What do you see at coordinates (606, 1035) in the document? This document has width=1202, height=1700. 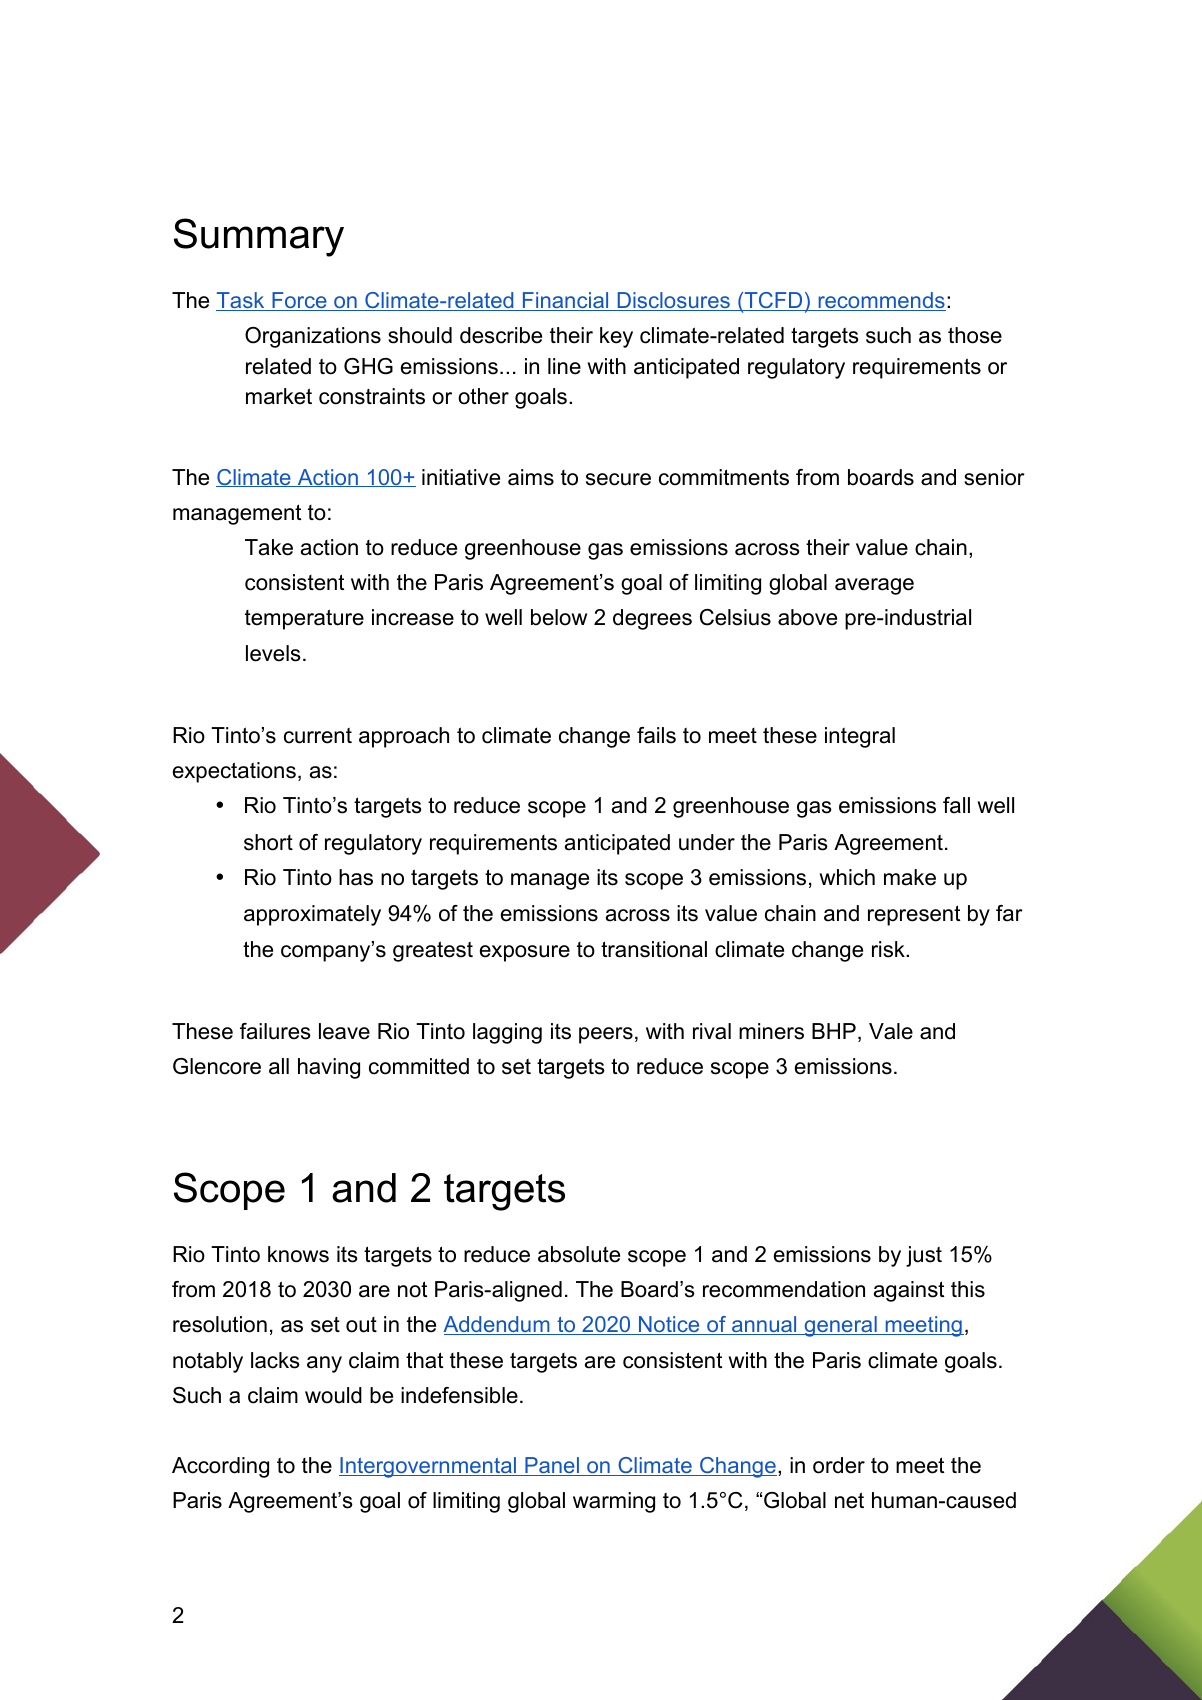 I see `peers` at bounding box center [606, 1035].
